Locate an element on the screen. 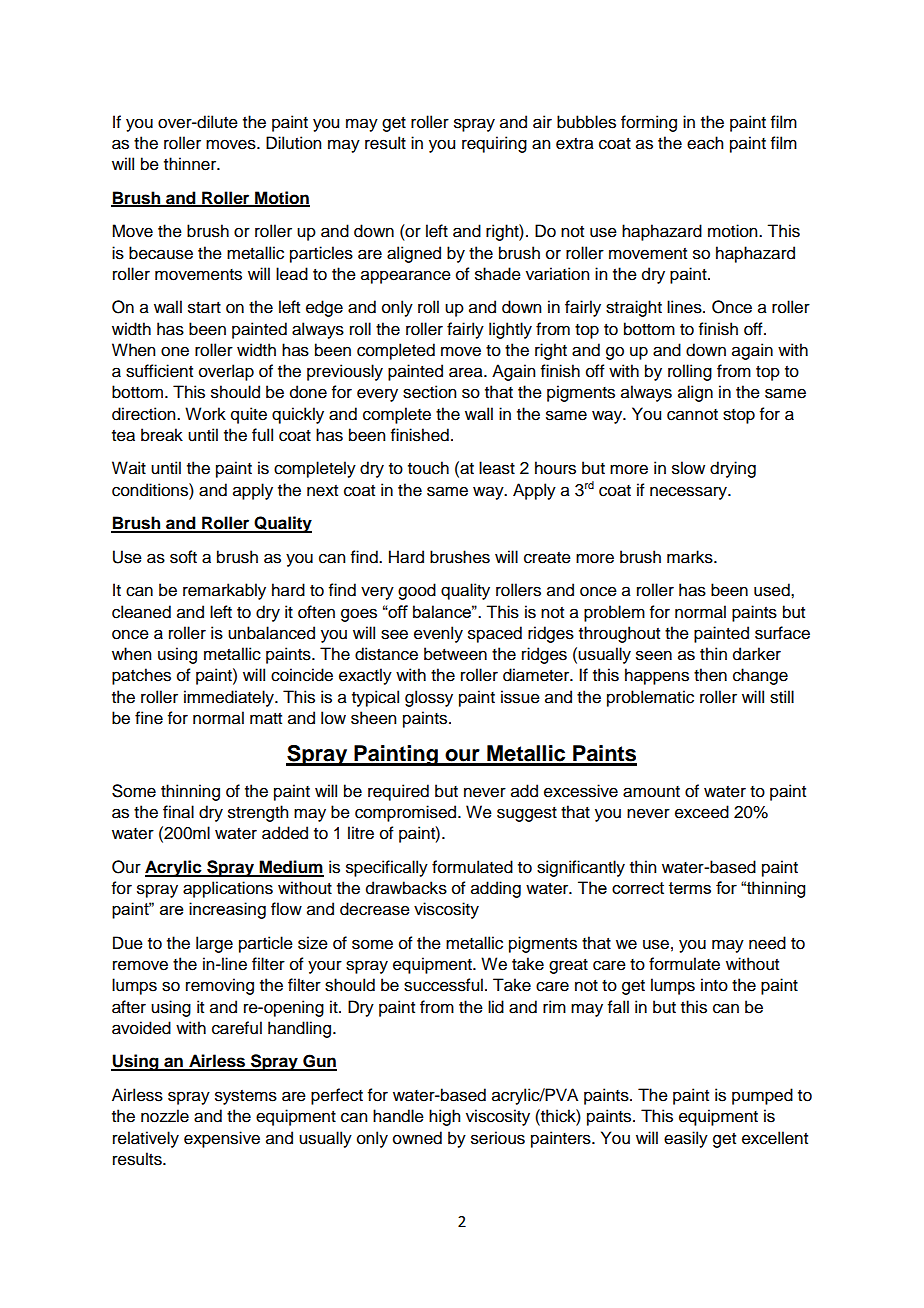 The image size is (924, 1308). then is located at coordinates (710, 675).
